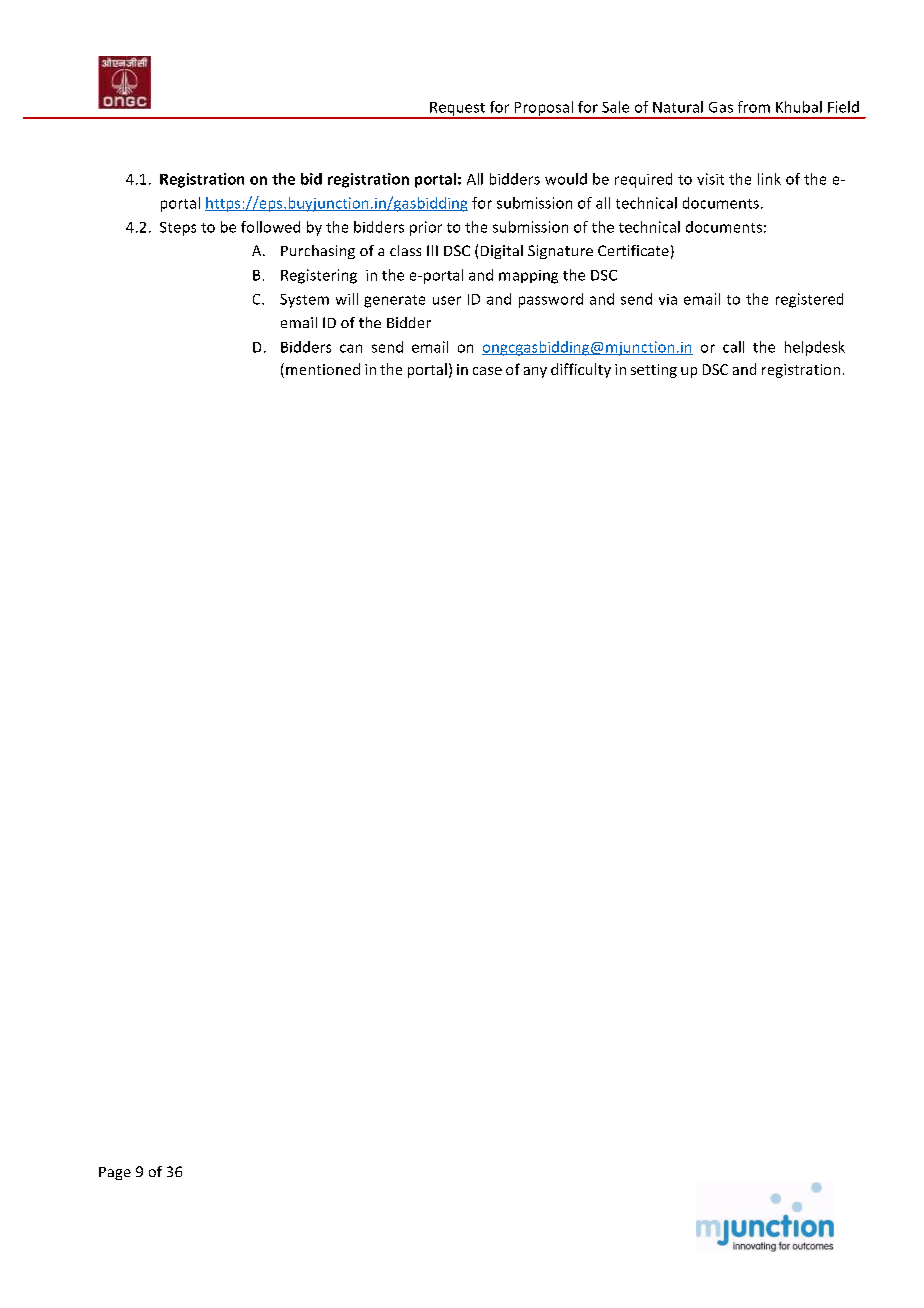 The image size is (924, 1308). What do you see at coordinates (487, 371) in the page?
I see `case` at bounding box center [487, 371].
